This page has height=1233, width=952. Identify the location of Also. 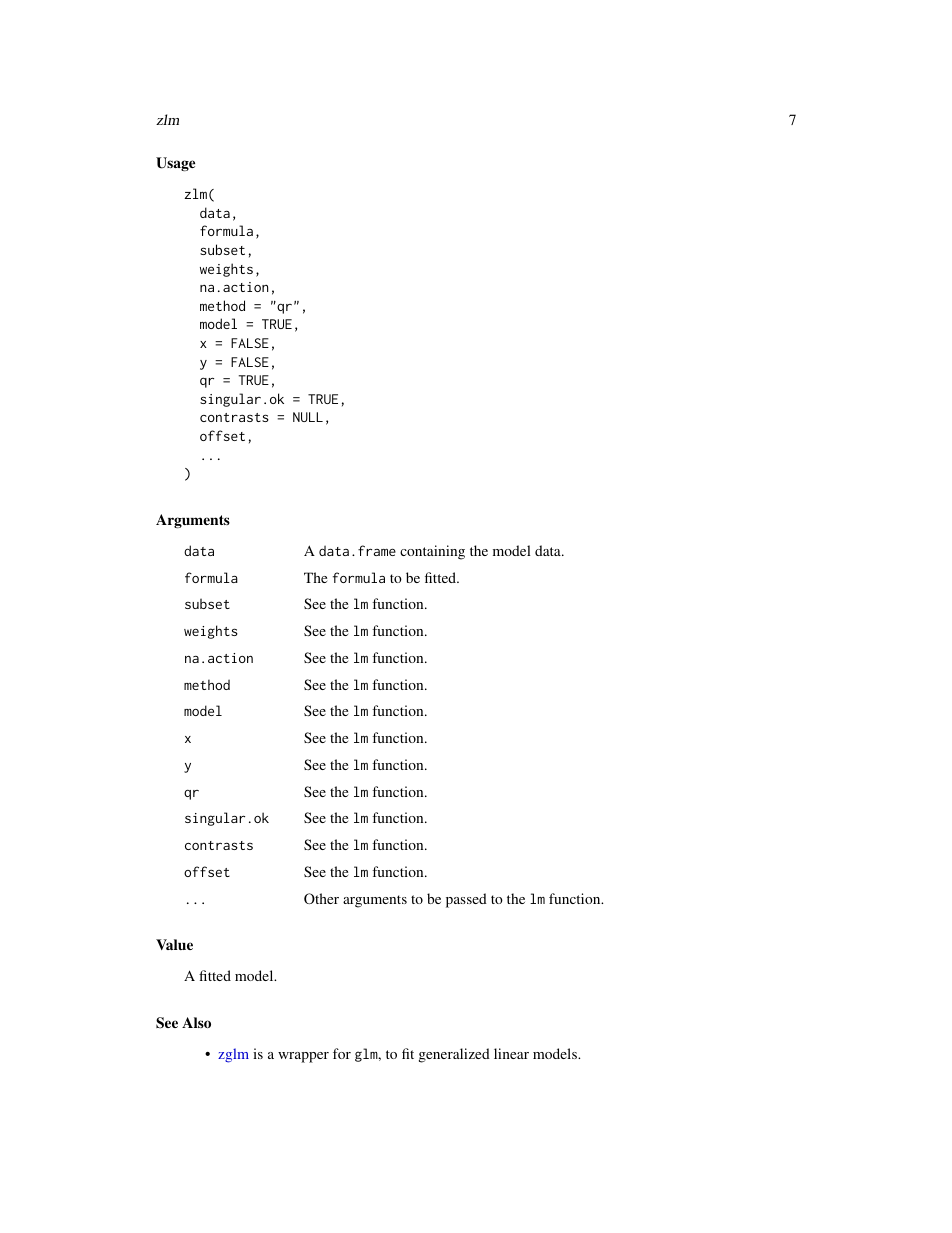
(196, 1022).
